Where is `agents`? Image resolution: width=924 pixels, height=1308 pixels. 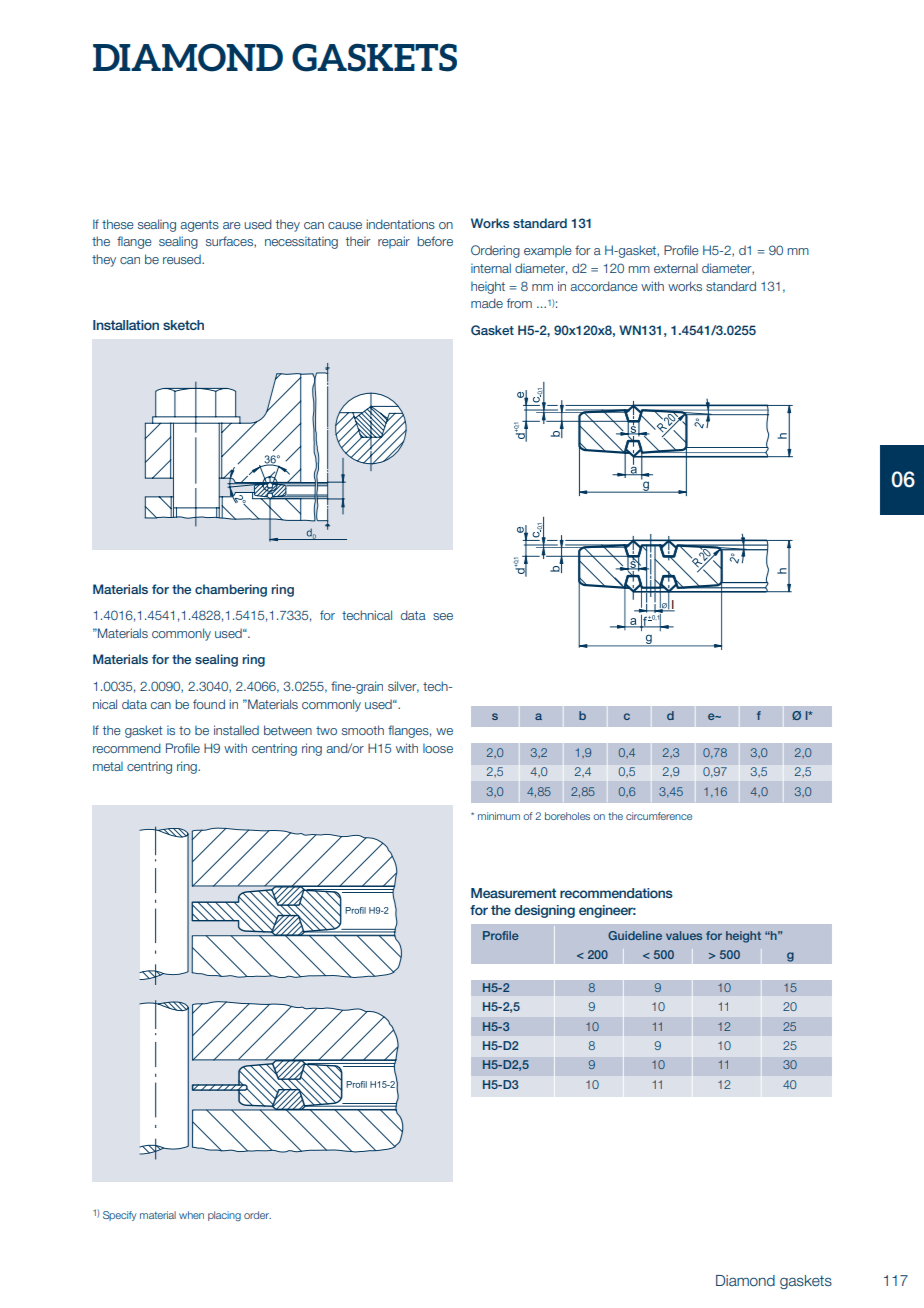 agents is located at coordinates (200, 226).
